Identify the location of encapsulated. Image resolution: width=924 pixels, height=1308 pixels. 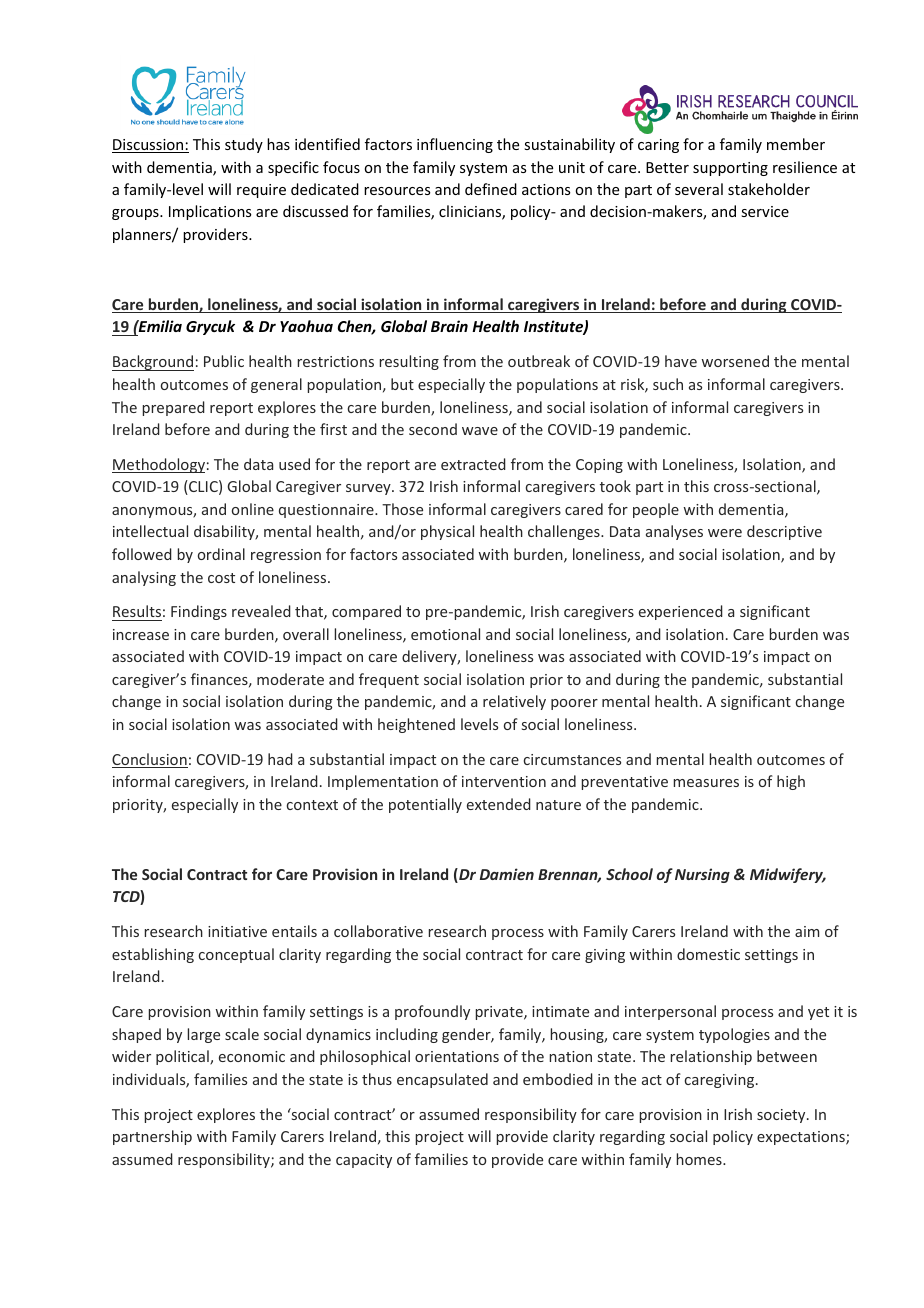
(442, 1080).
